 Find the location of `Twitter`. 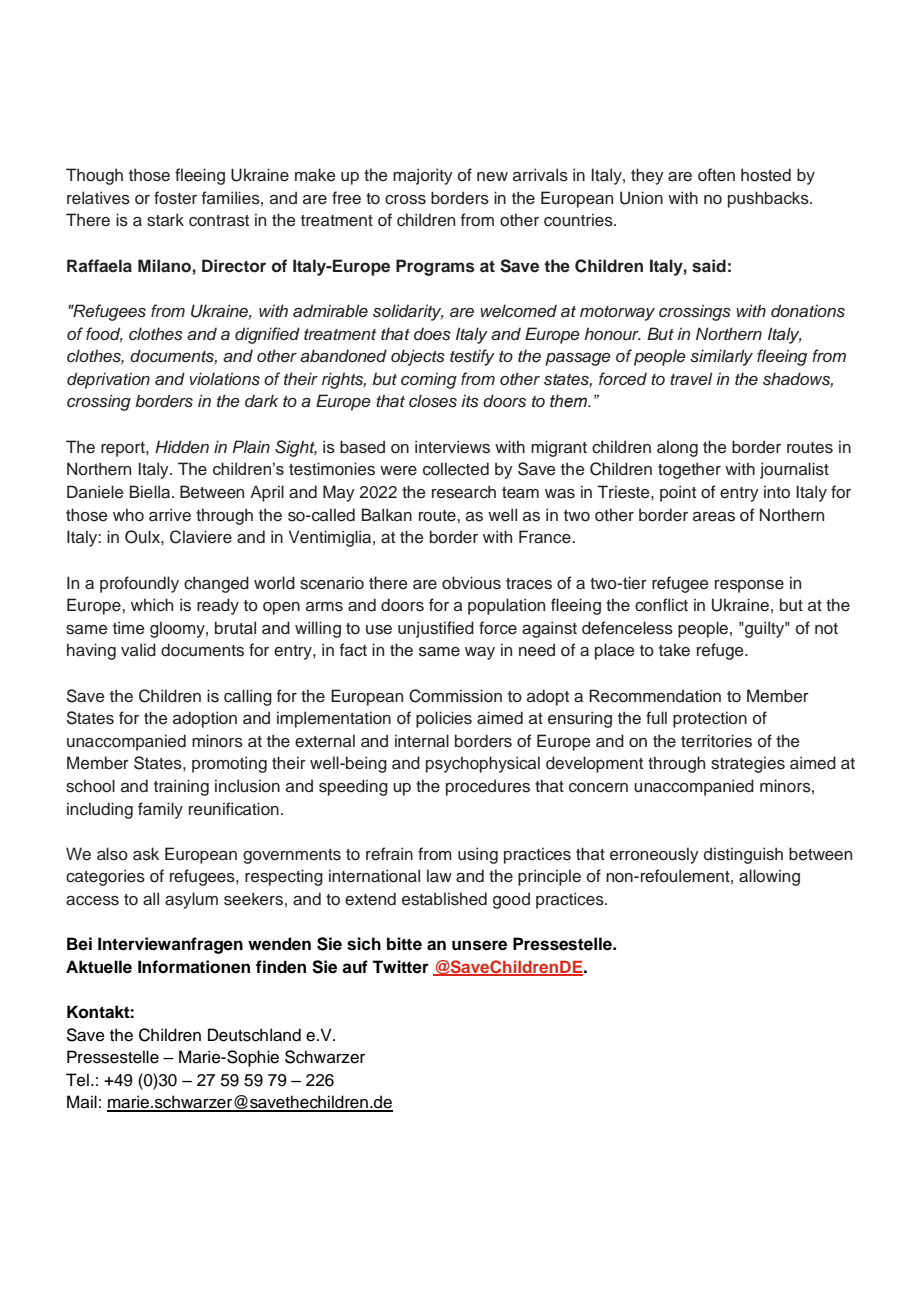

Twitter is located at coordinates (400, 967).
